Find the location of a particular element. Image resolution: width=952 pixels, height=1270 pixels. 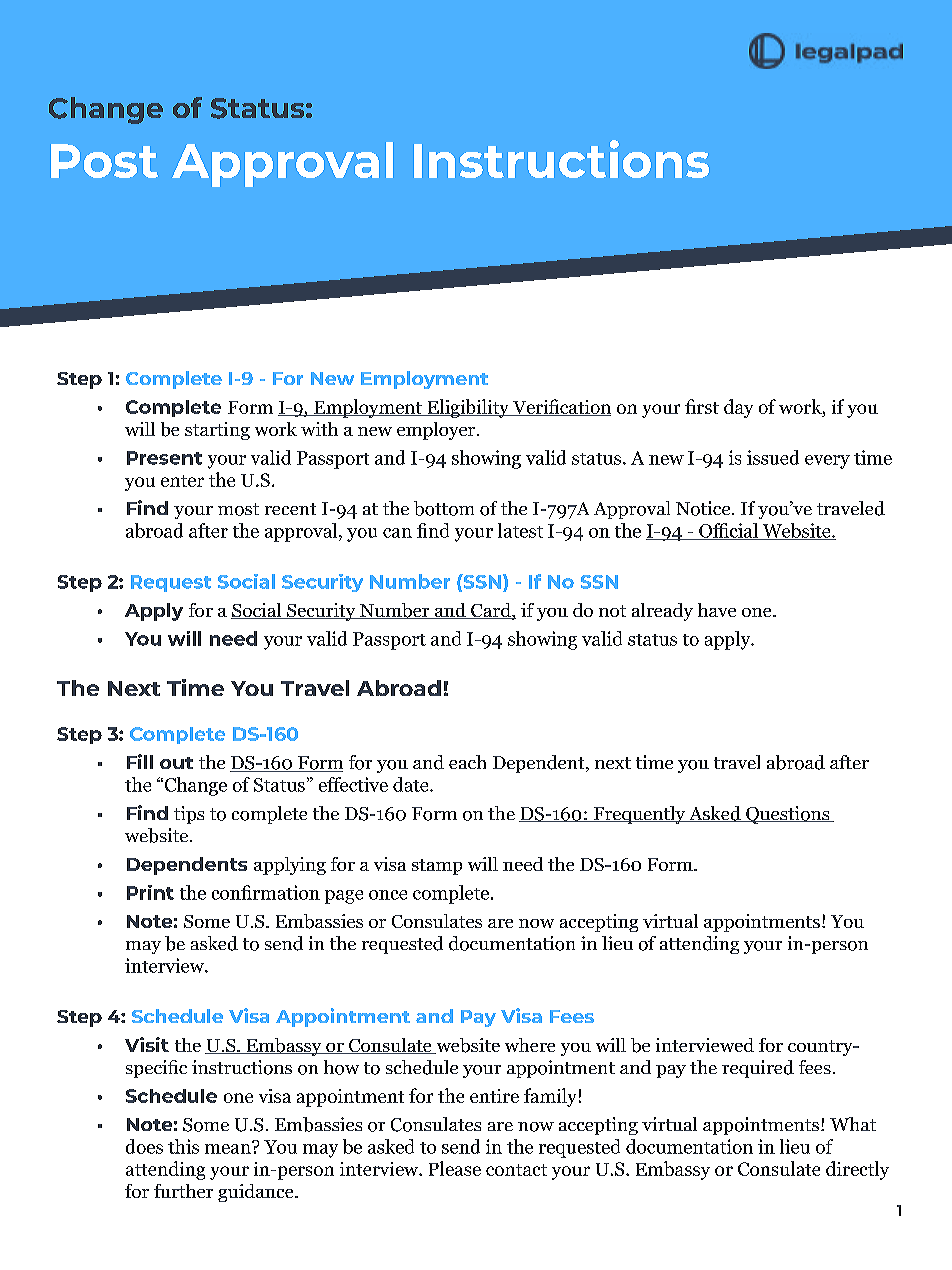

starting is located at coordinates (217, 431).
